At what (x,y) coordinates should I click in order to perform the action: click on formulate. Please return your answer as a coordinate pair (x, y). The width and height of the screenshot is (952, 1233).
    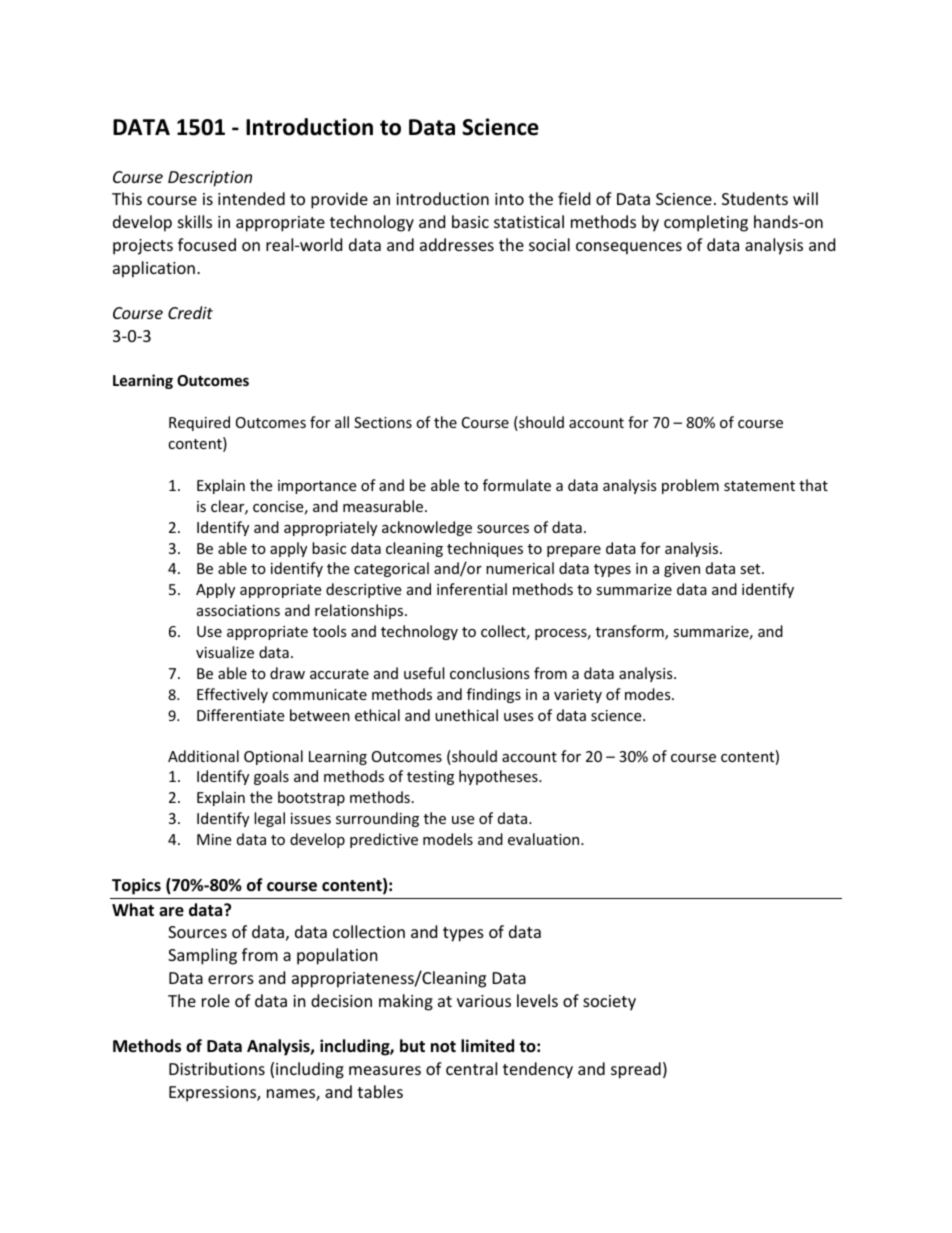
    Looking at the image, I should click on (517, 485).
